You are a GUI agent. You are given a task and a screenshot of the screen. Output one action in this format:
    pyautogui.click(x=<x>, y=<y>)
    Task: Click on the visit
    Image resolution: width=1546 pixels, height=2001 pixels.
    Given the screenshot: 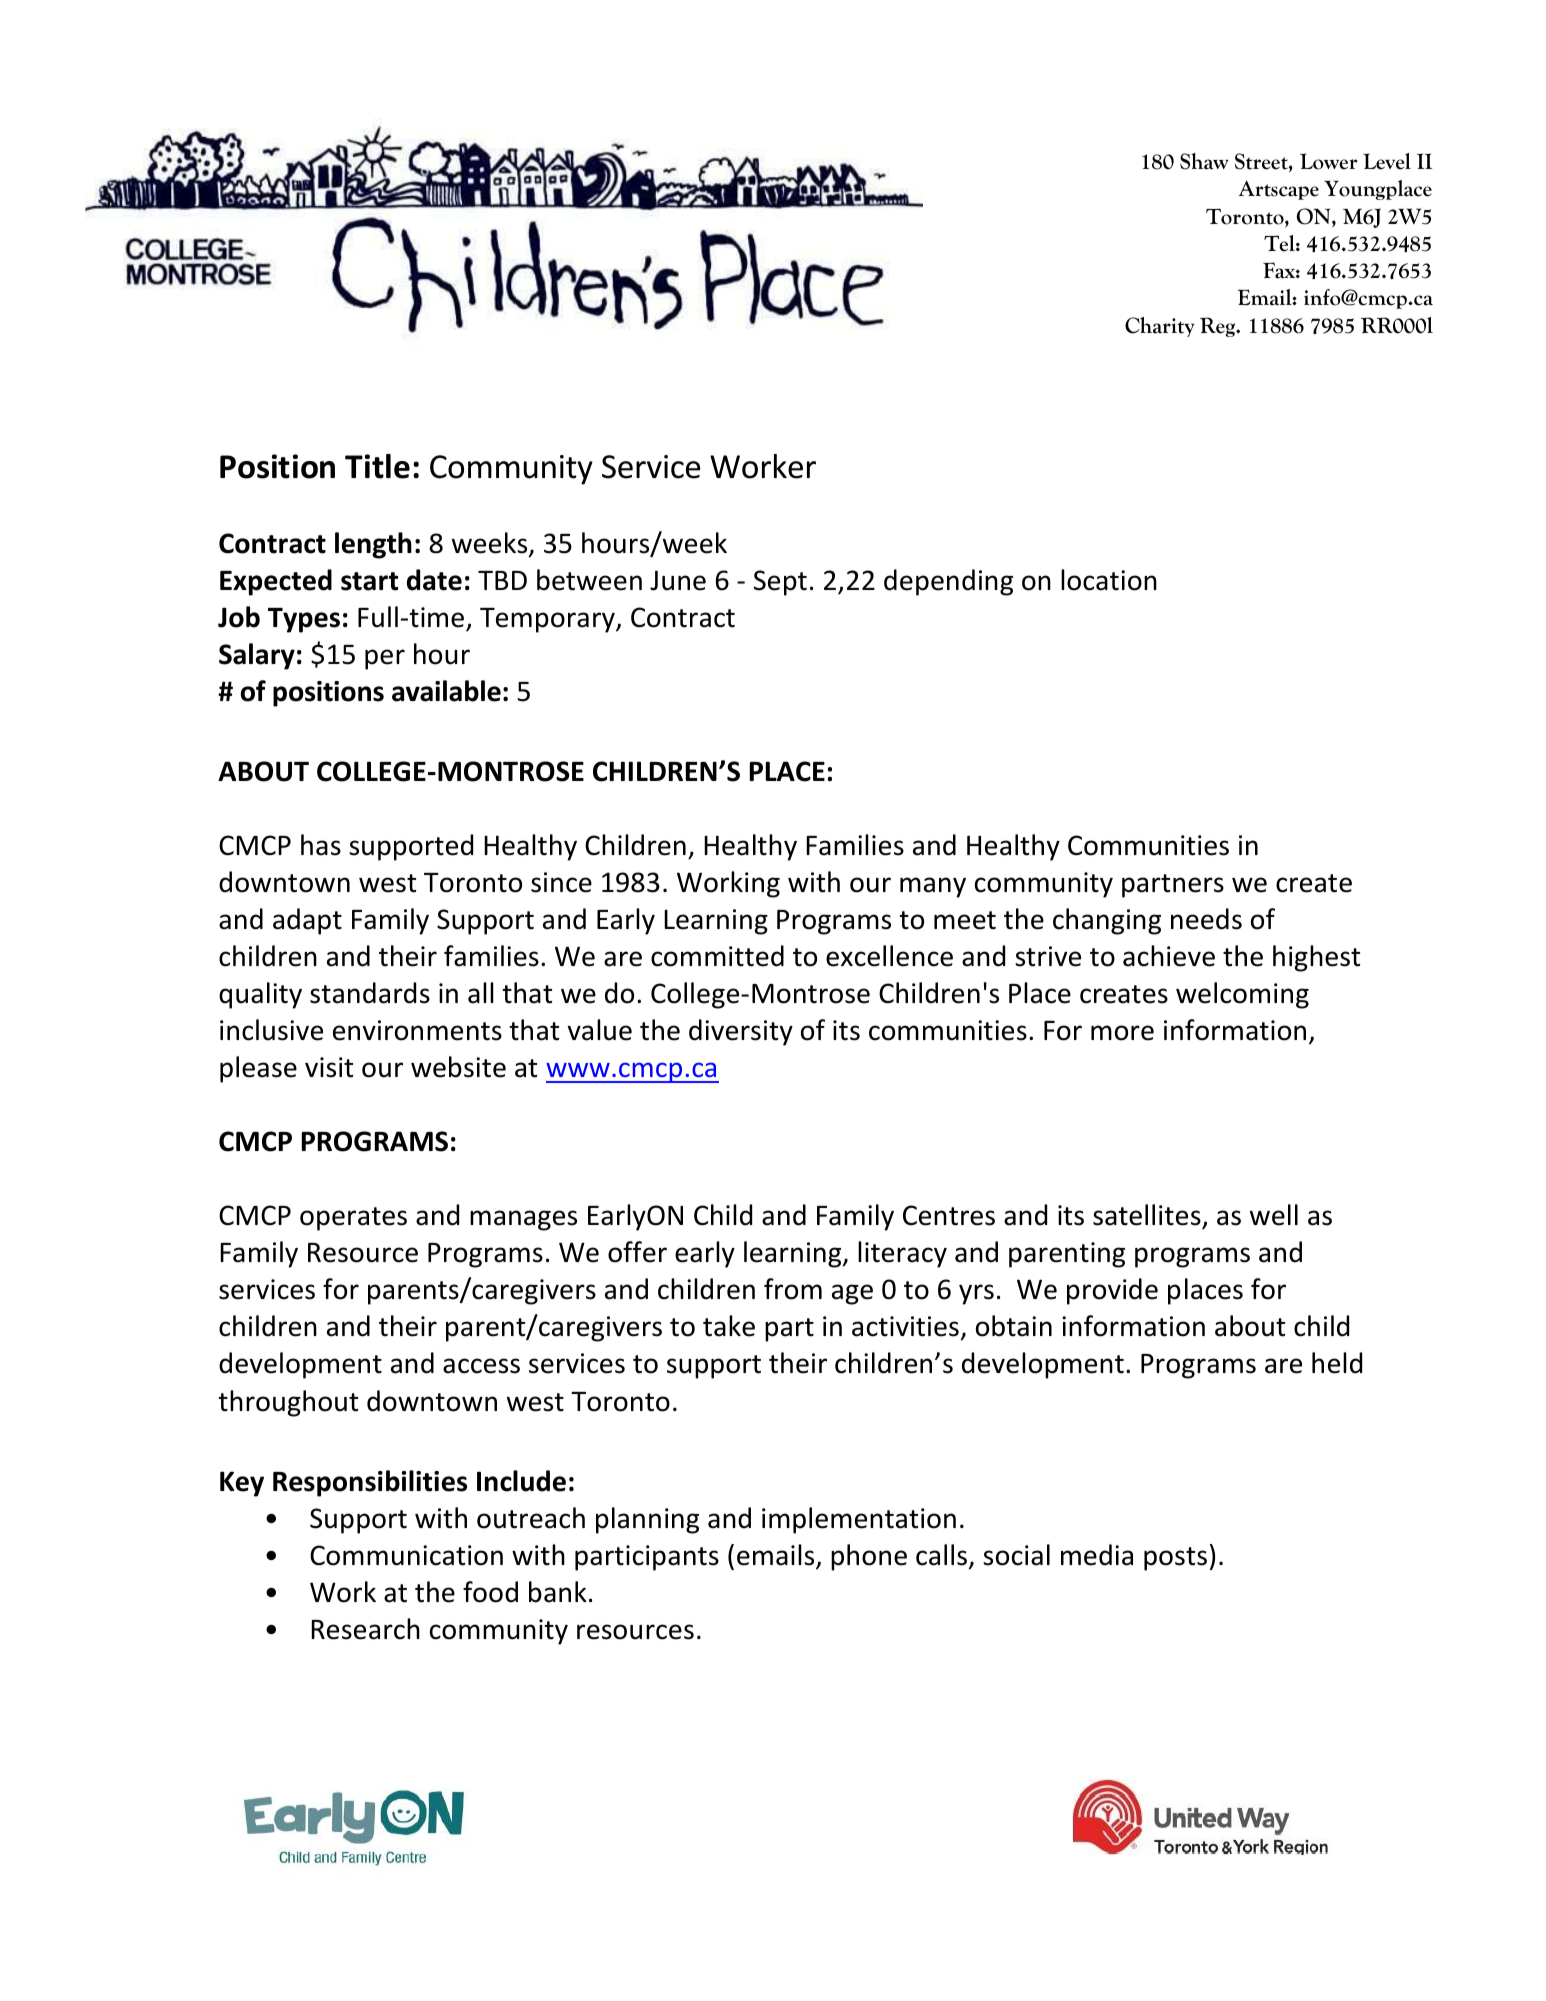 What is the action you would take?
    pyautogui.click(x=329, y=1067)
